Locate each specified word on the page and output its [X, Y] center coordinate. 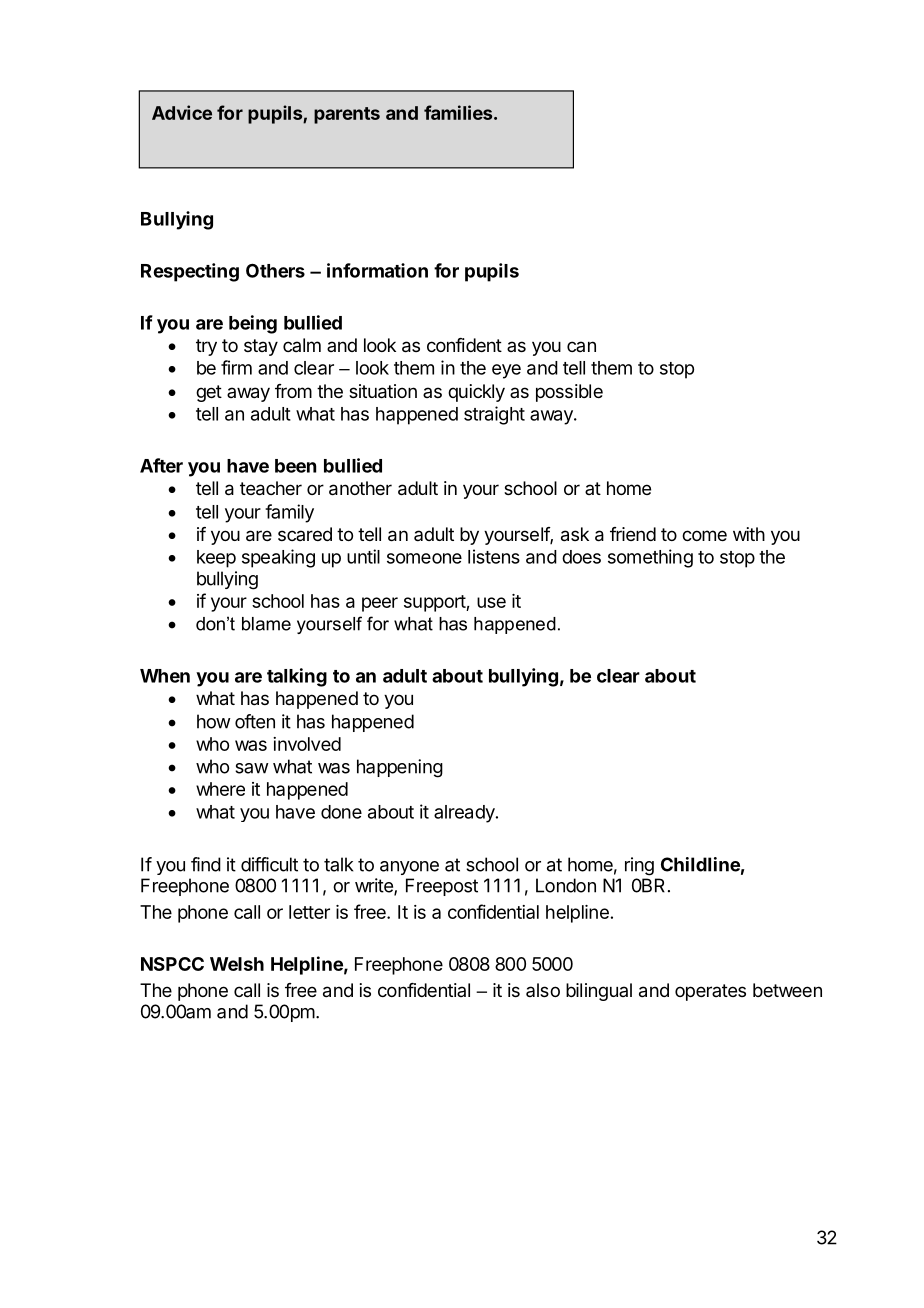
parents [347, 115]
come [704, 535]
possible [569, 393]
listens [494, 556]
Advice [182, 112]
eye [506, 371]
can [581, 346]
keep [216, 559]
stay [261, 347]
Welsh [237, 964]
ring [639, 866]
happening [400, 768]
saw [252, 768]
